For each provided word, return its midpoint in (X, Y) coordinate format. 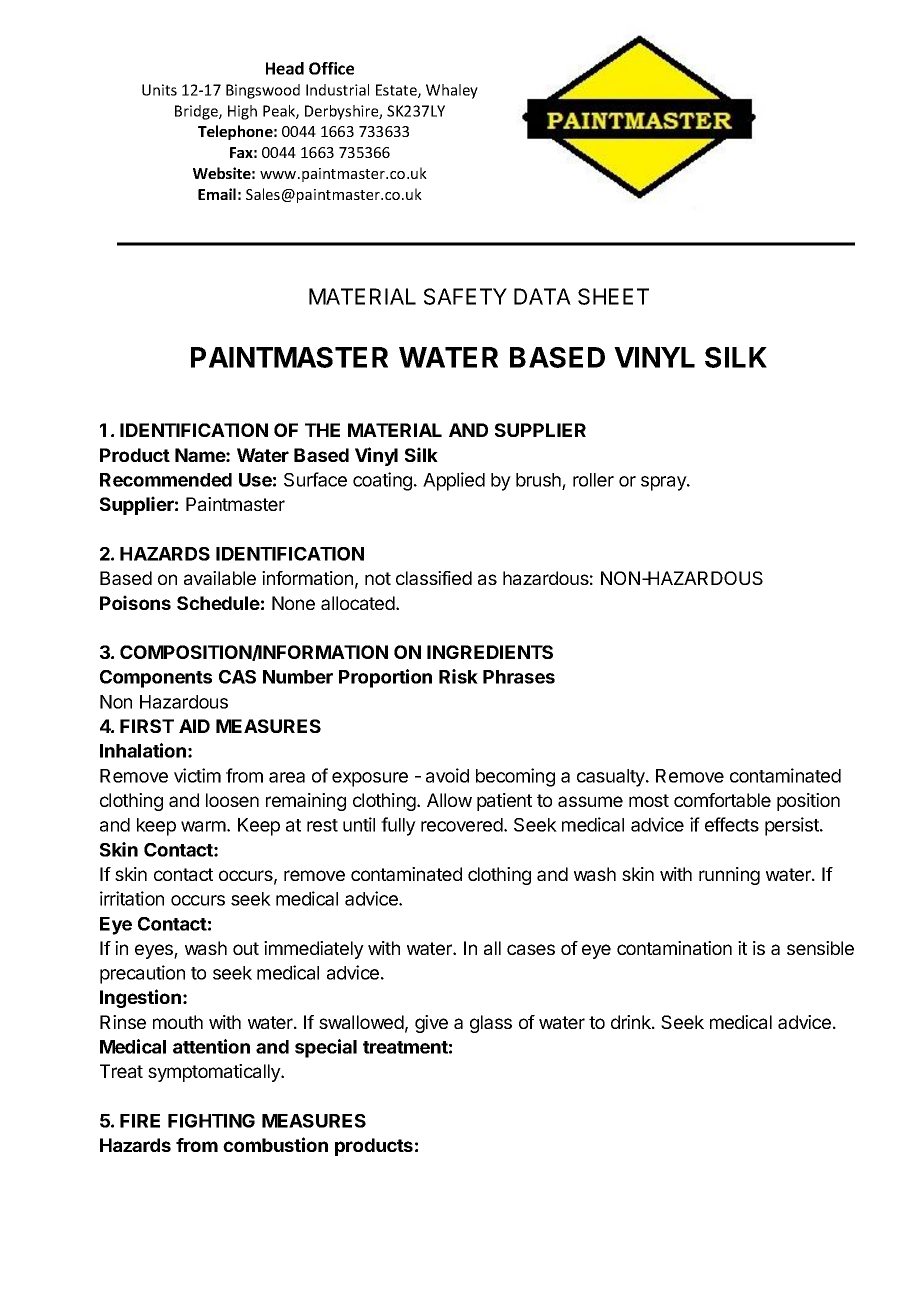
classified (434, 578)
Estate (397, 91)
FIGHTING (211, 1121)
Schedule (218, 603)
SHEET (613, 296)
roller (593, 480)
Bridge (197, 112)
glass (491, 1024)
